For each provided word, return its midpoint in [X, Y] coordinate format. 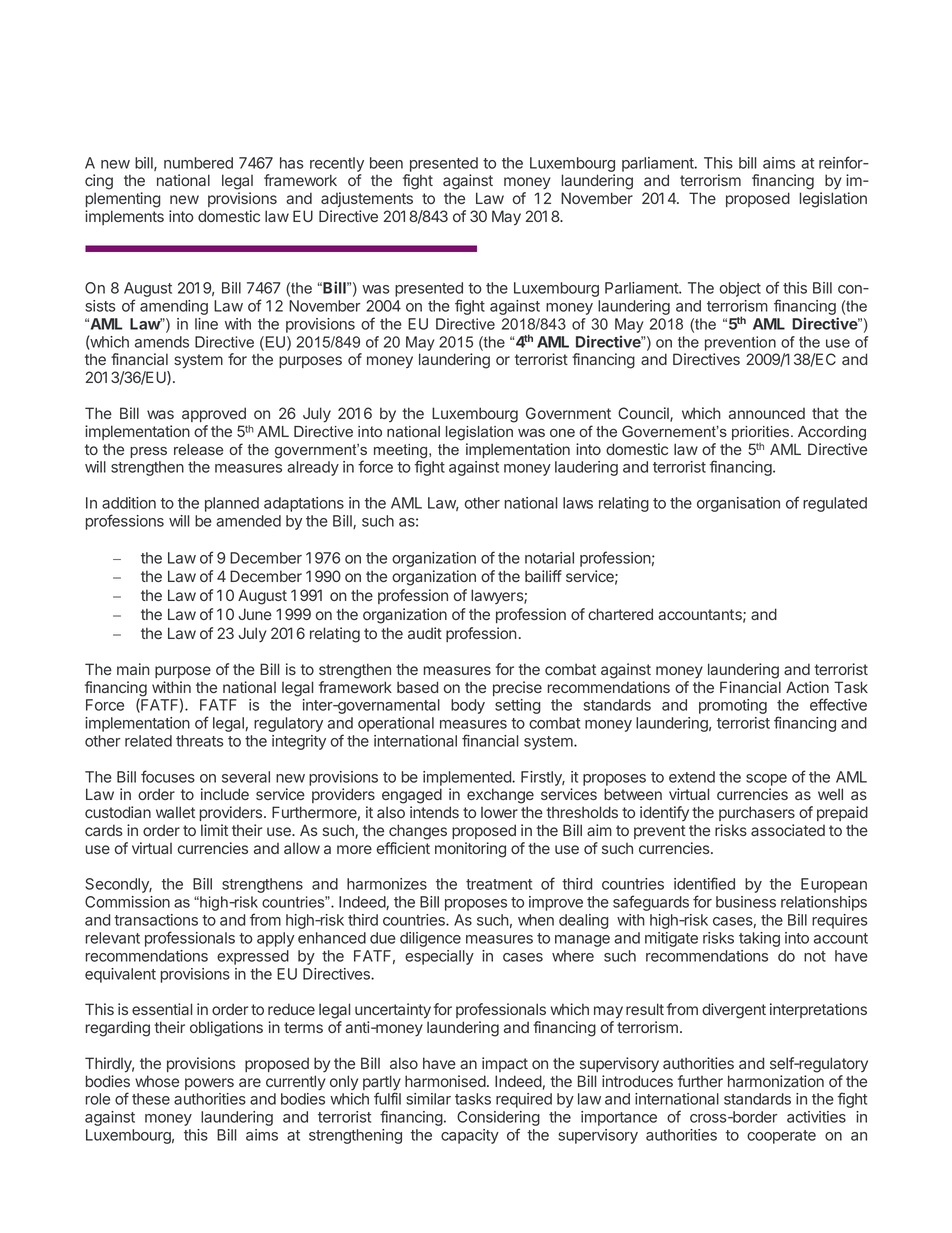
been [386, 163]
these [151, 1099]
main [133, 669]
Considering [498, 1120]
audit [425, 633]
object [740, 289]
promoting [733, 706]
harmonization [776, 1081]
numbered [198, 163]
